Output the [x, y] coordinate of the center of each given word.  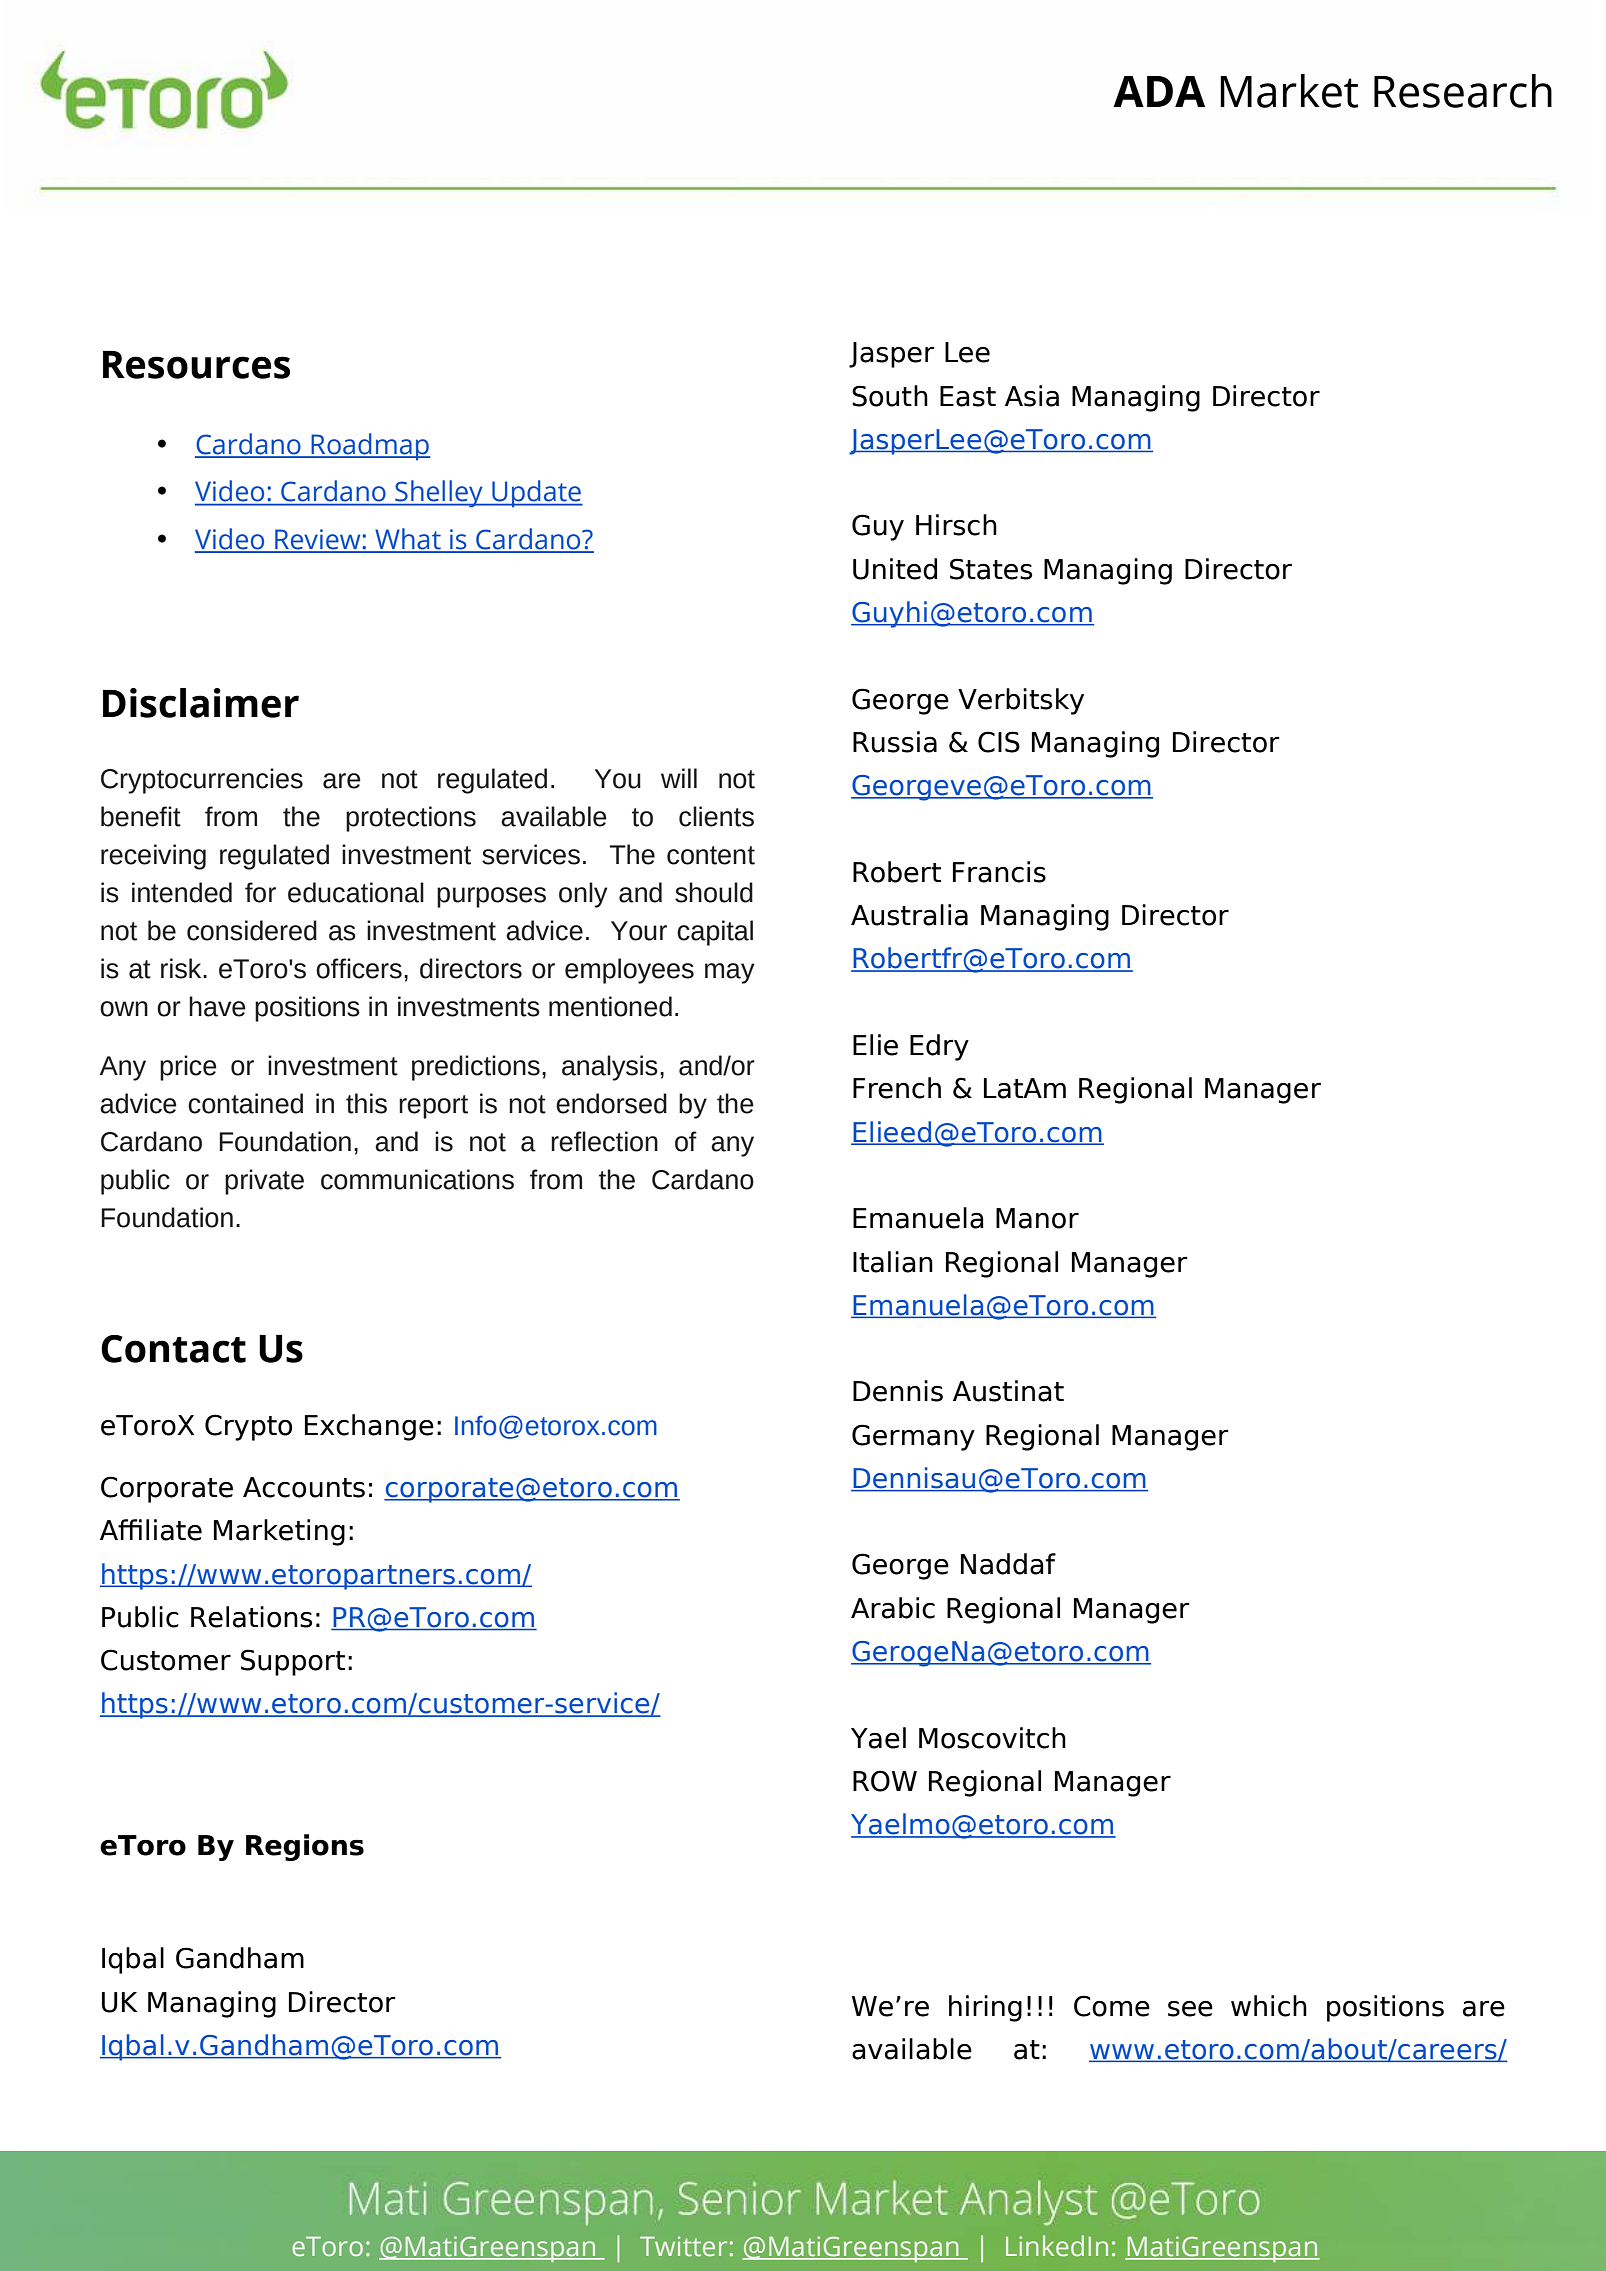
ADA [1159, 91]
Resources [196, 365]
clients [716, 816]
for [260, 892]
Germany [913, 1437]
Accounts [304, 1487]
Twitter [683, 2246]
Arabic [893, 1608]
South [890, 396]
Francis [999, 872]
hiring [985, 2008]
